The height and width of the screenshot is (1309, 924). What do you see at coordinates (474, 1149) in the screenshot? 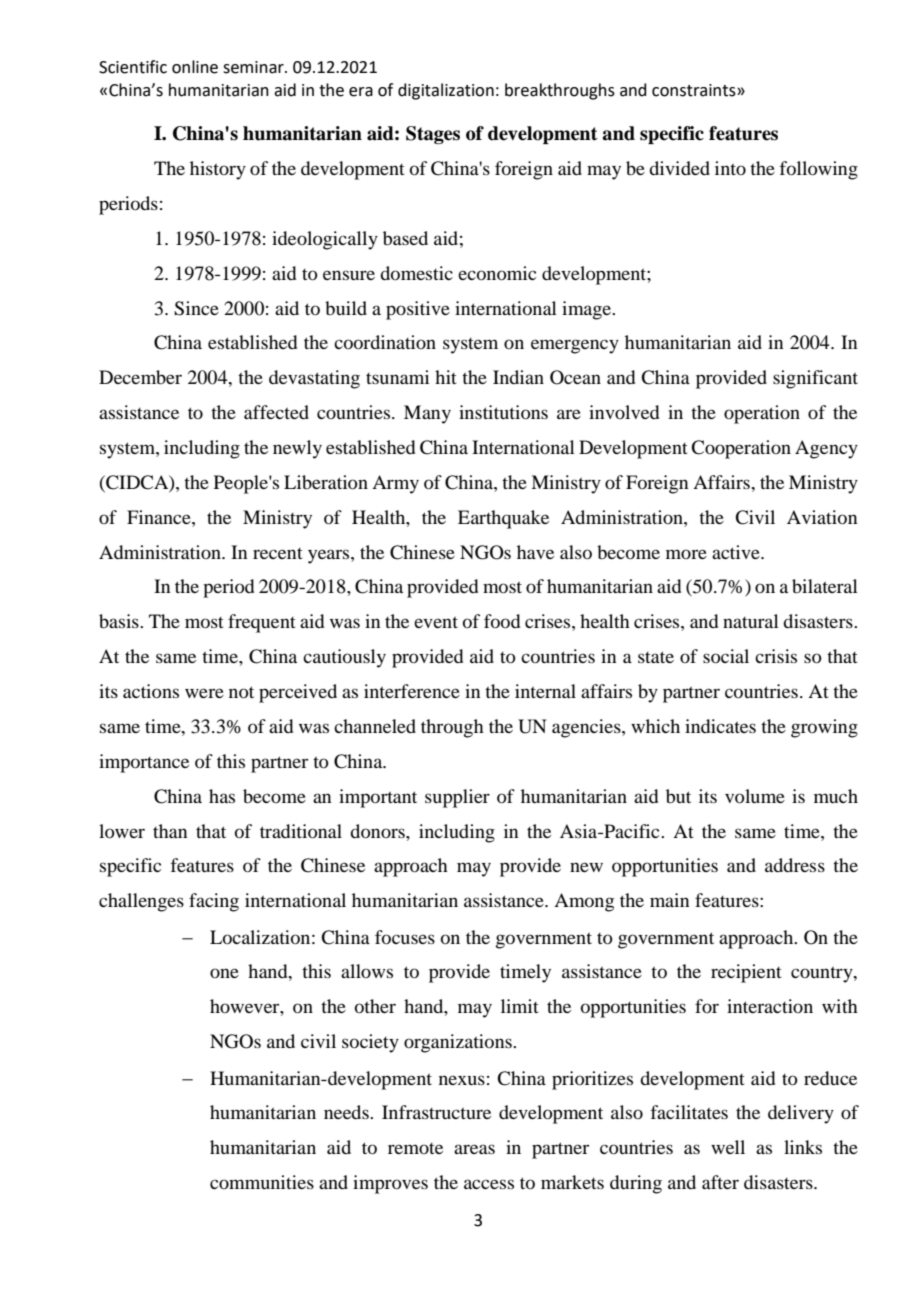
I see `areas` at bounding box center [474, 1149].
